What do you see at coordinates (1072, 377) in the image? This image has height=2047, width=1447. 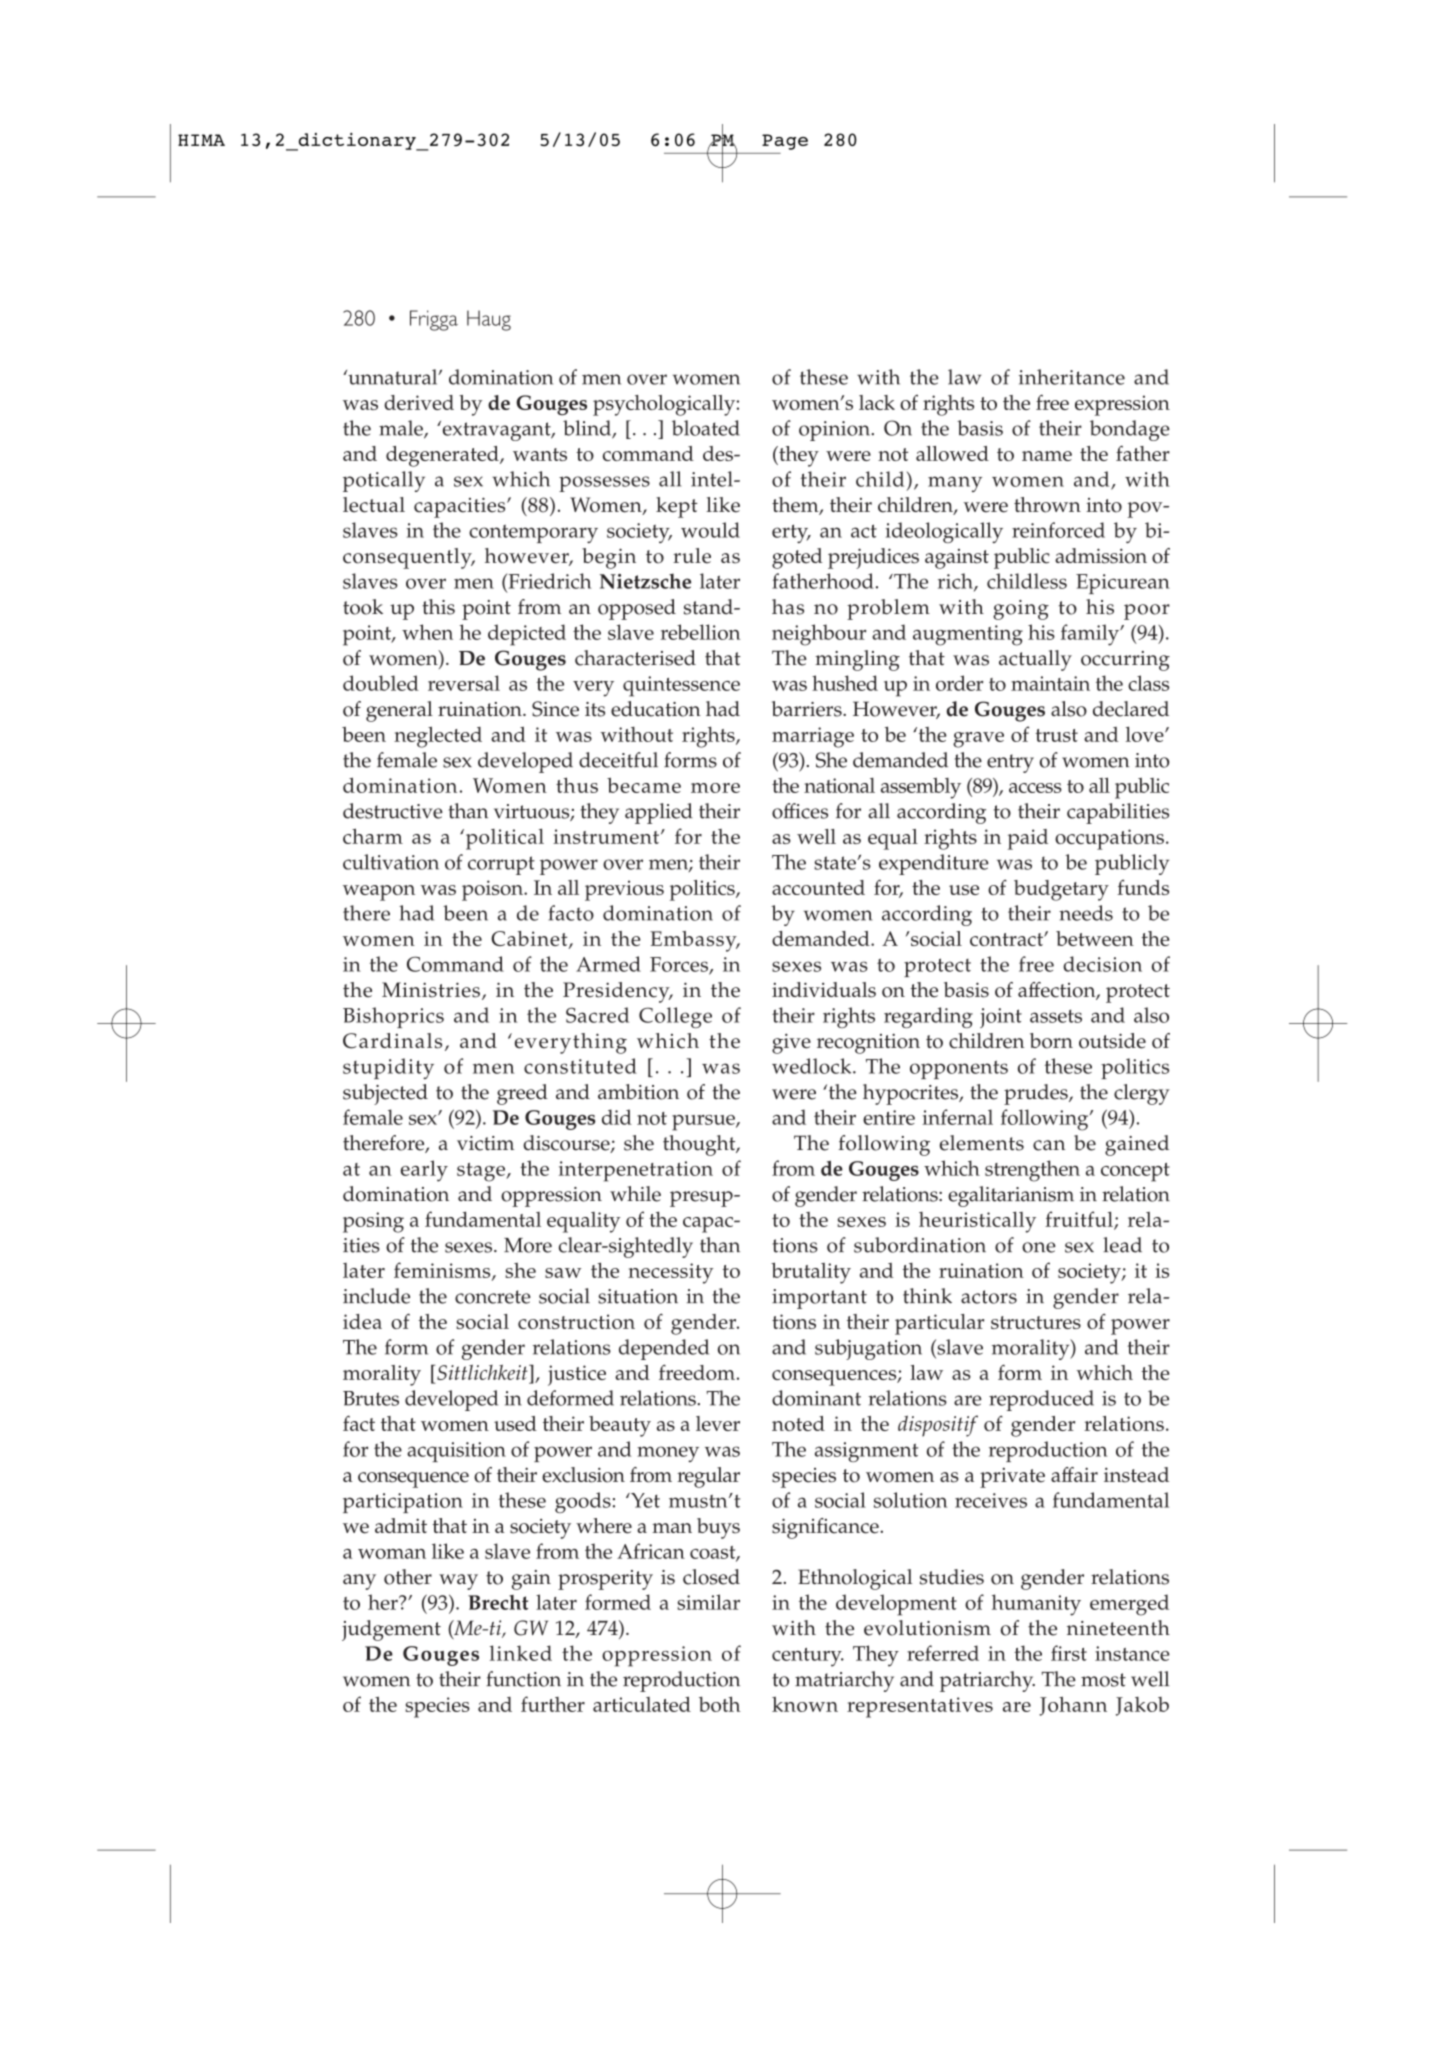 I see `inheritance` at bounding box center [1072, 377].
